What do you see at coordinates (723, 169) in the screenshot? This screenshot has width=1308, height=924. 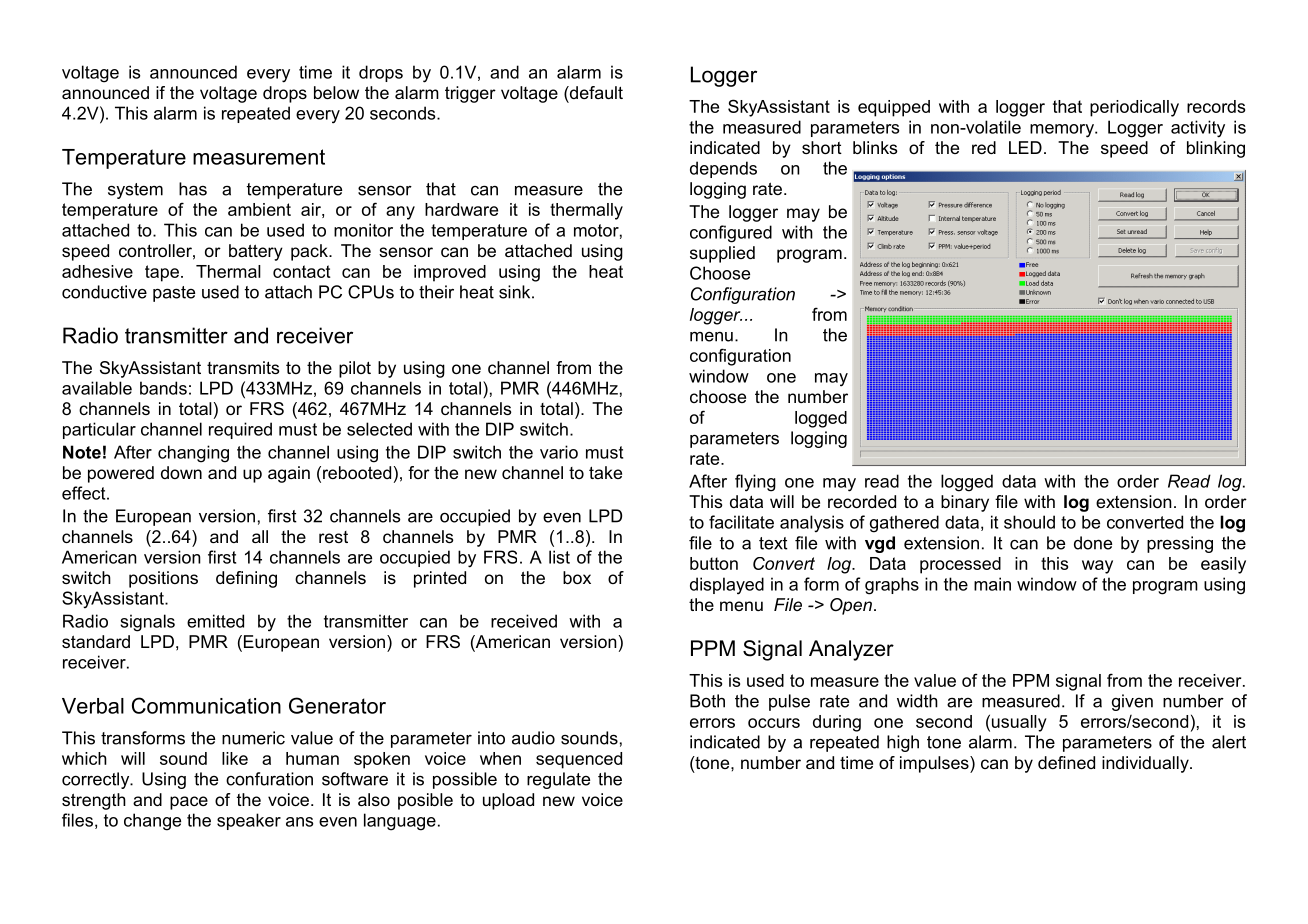 I see `depends` at bounding box center [723, 169].
